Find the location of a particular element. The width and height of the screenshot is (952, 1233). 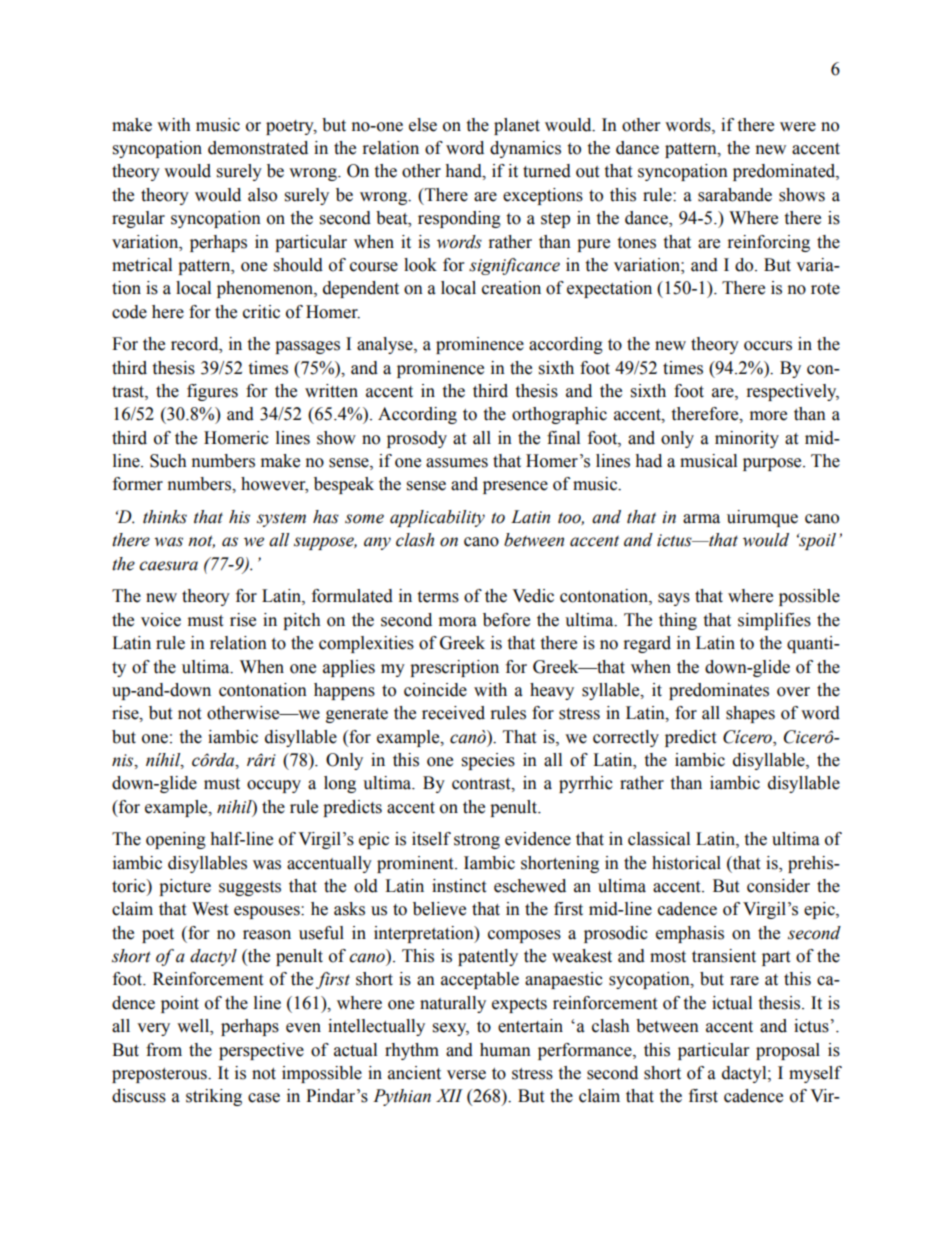

demonstrated is located at coordinates (258, 148).
